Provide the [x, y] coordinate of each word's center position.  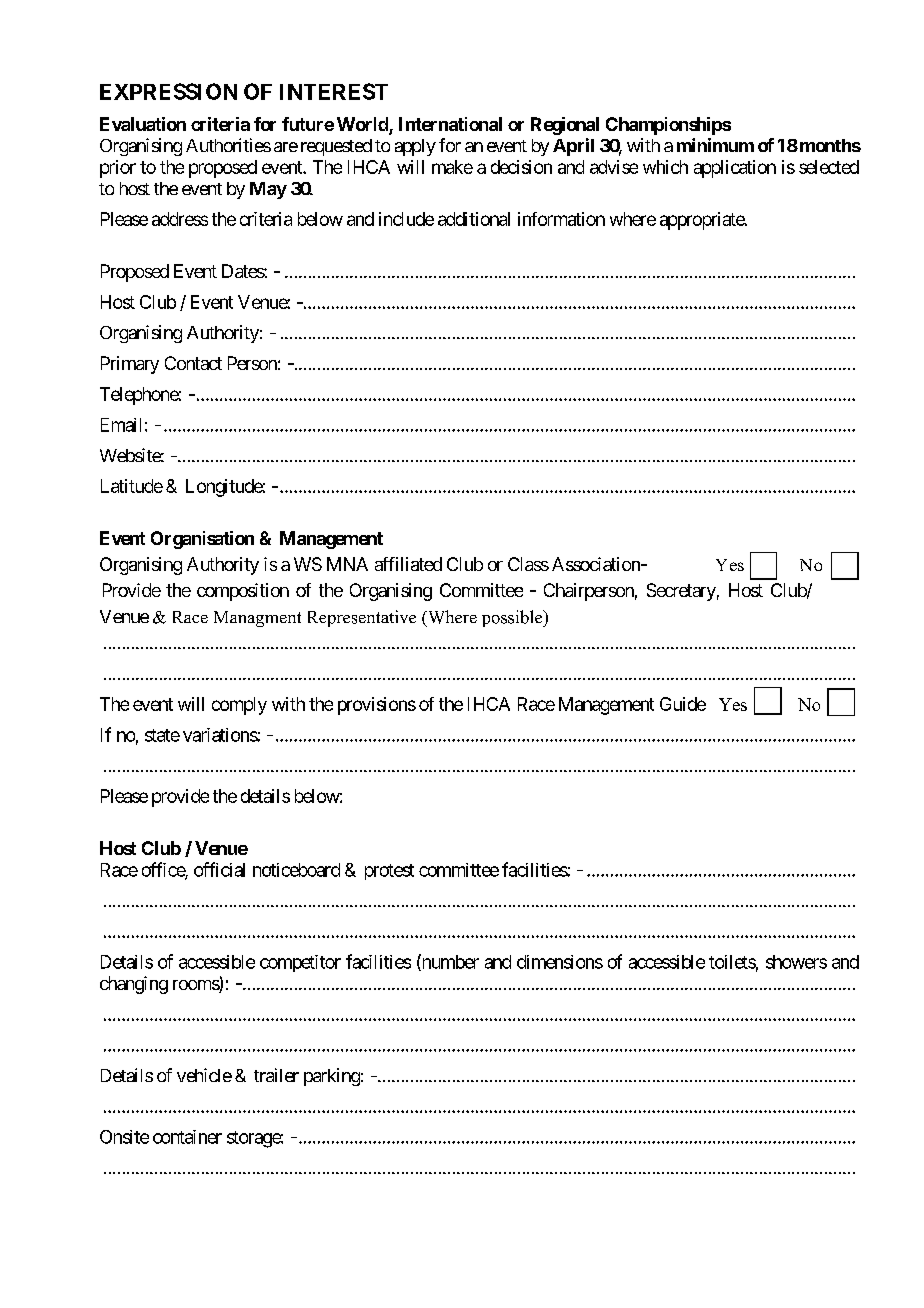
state [162, 735]
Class [528, 564]
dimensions [560, 962]
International [450, 124]
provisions [377, 706]
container [187, 1137]
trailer [276, 1075]
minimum [715, 145]
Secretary [681, 592]
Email [121, 425]
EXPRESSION [168, 91]
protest [389, 872]
